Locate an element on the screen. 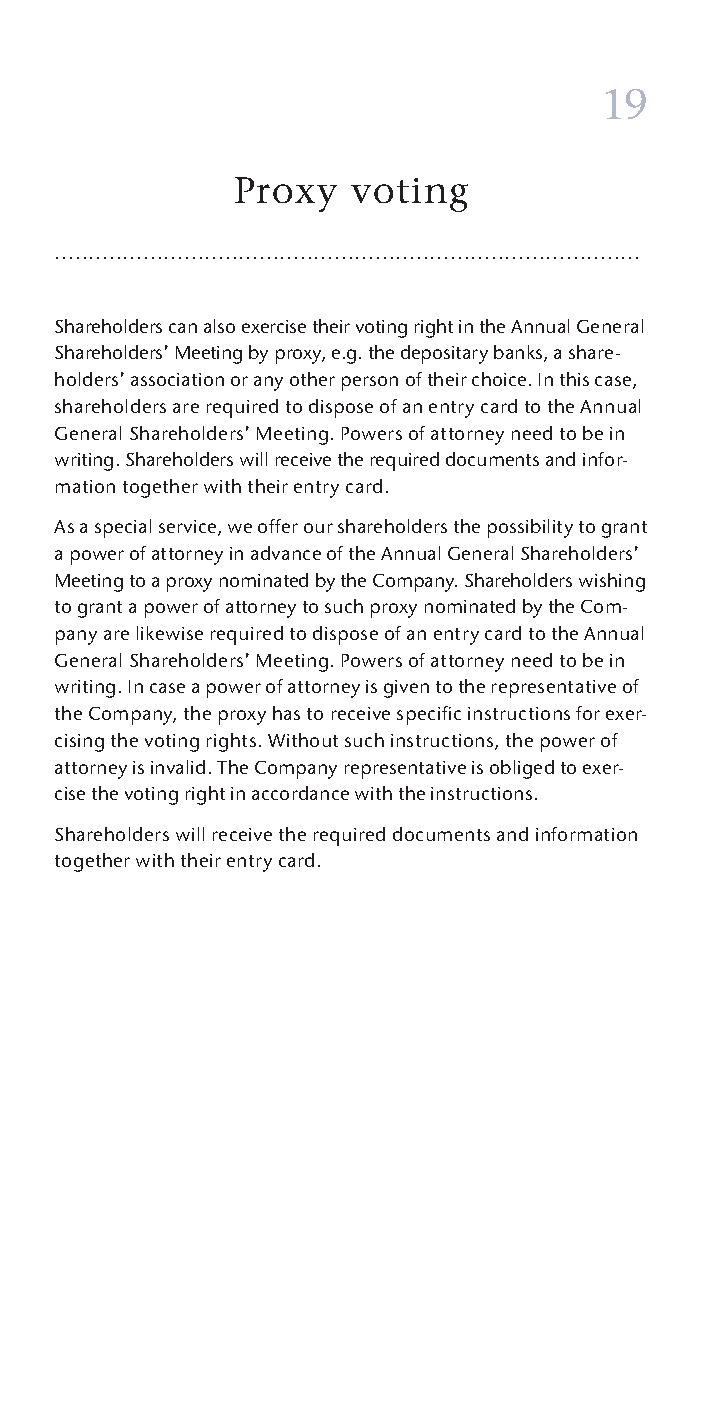 Image resolution: width=702 pixels, height=1403 pixels. wishing is located at coordinates (612, 582).
